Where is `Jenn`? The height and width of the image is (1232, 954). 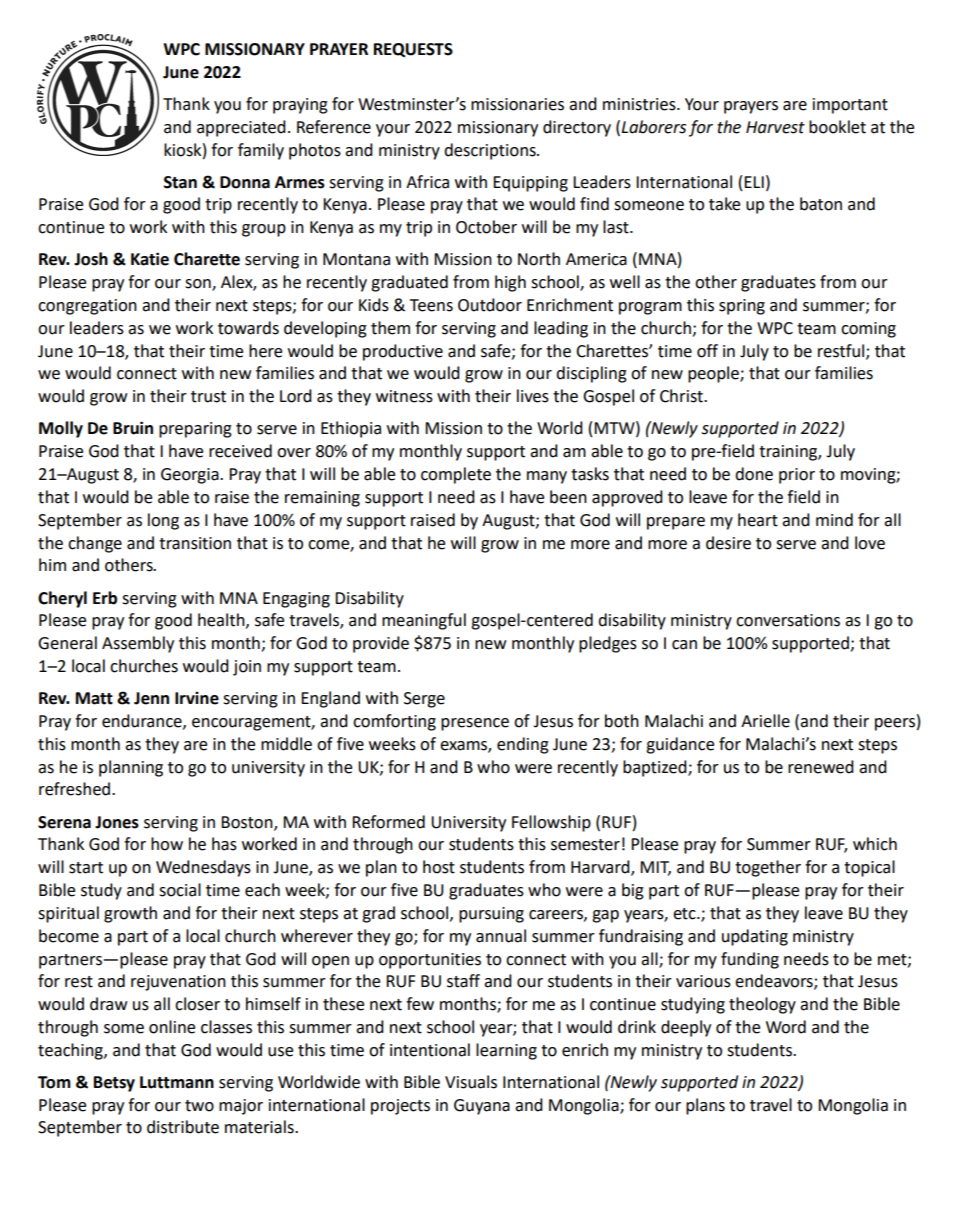
Jenn is located at coordinates (151, 698).
